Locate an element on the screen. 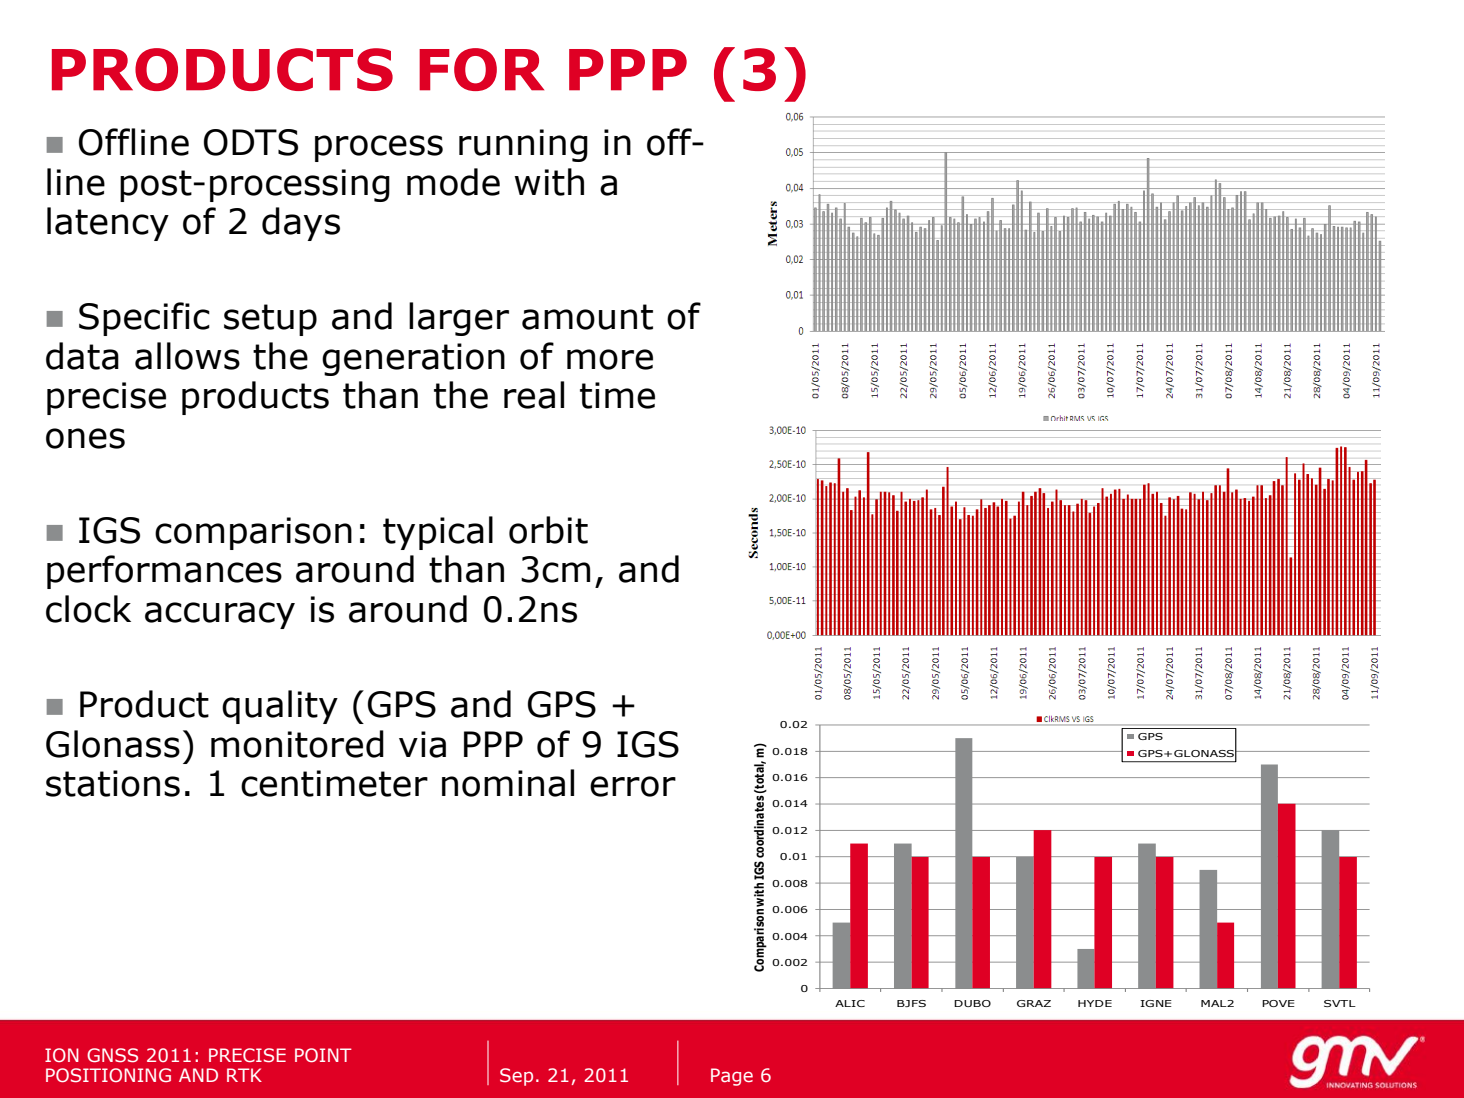  latency is located at coordinates (108, 224).
